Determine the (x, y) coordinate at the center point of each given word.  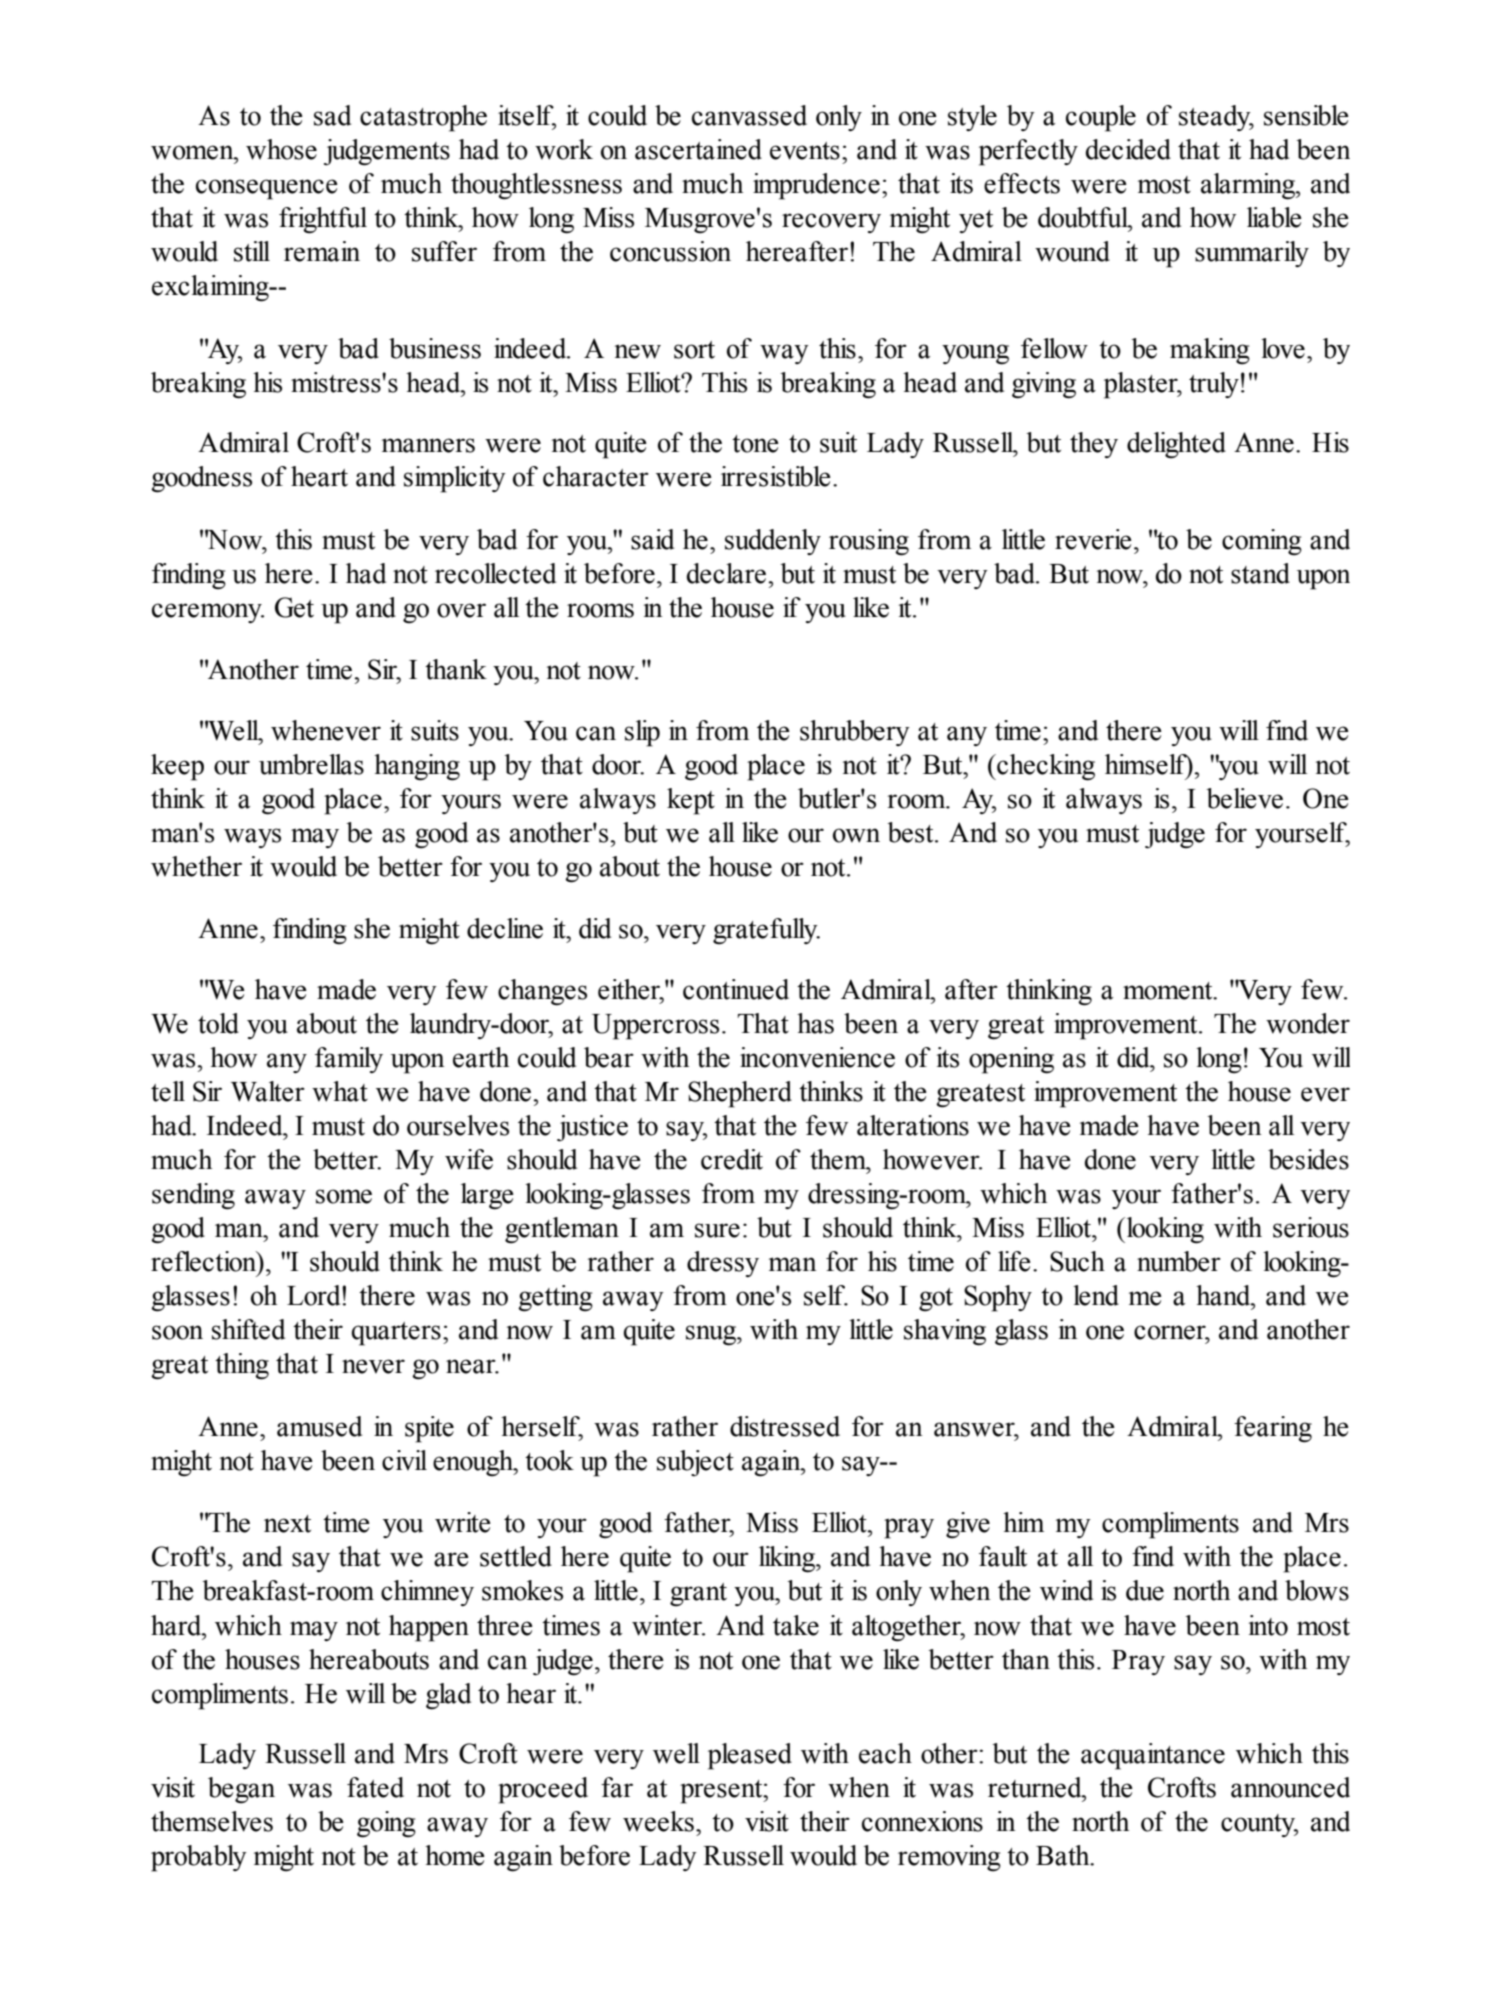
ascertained (698, 149)
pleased (750, 1756)
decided (1128, 149)
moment (1169, 991)
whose (281, 149)
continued (736, 989)
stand (1260, 573)
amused (319, 1426)
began (241, 1790)
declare (728, 573)
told (218, 1023)
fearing (1273, 1429)
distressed (785, 1426)
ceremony (208, 613)
